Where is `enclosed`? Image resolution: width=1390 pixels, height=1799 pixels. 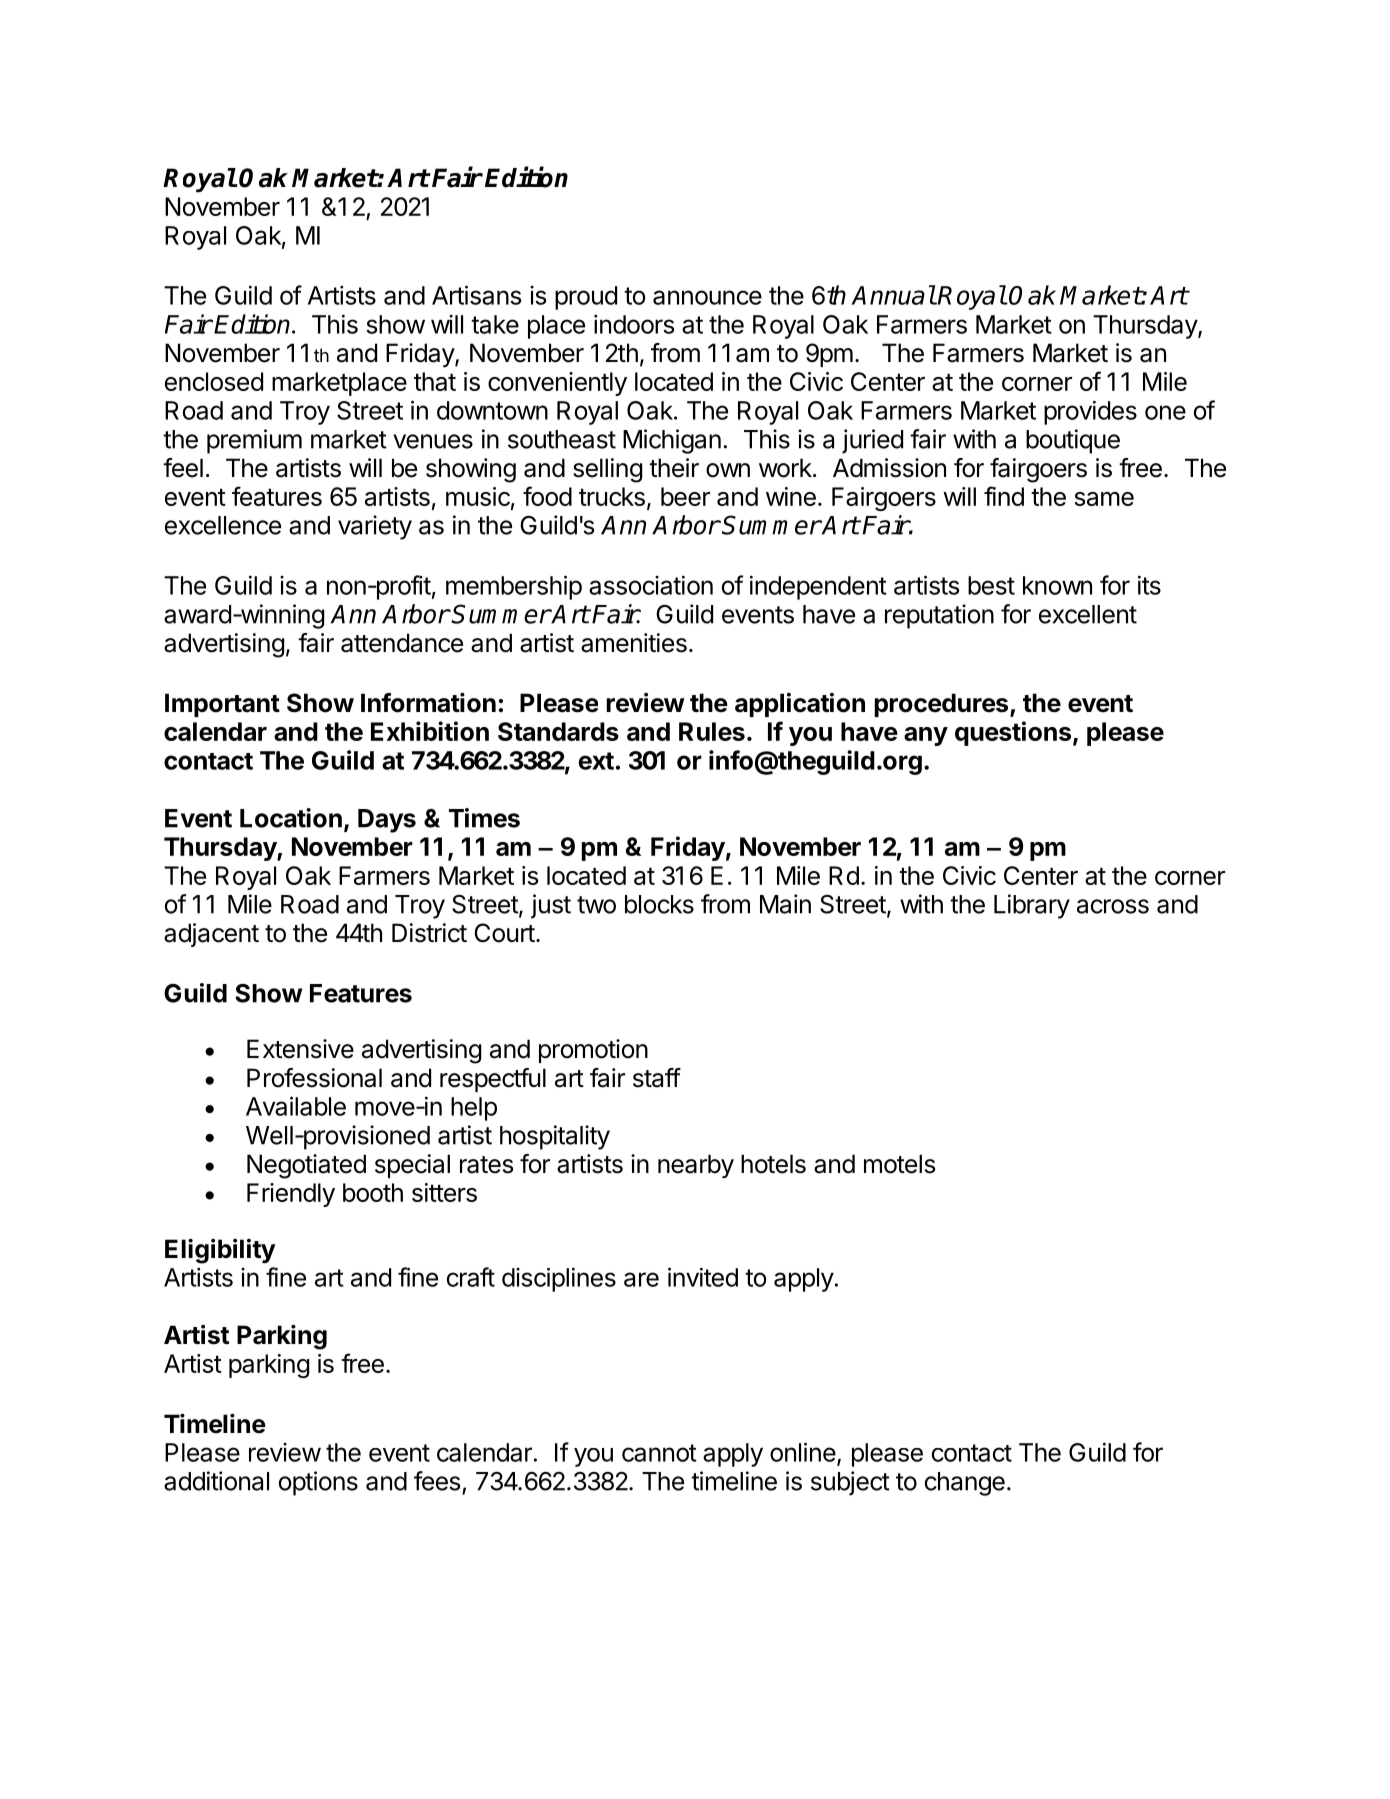 enclosed is located at coordinates (214, 381).
